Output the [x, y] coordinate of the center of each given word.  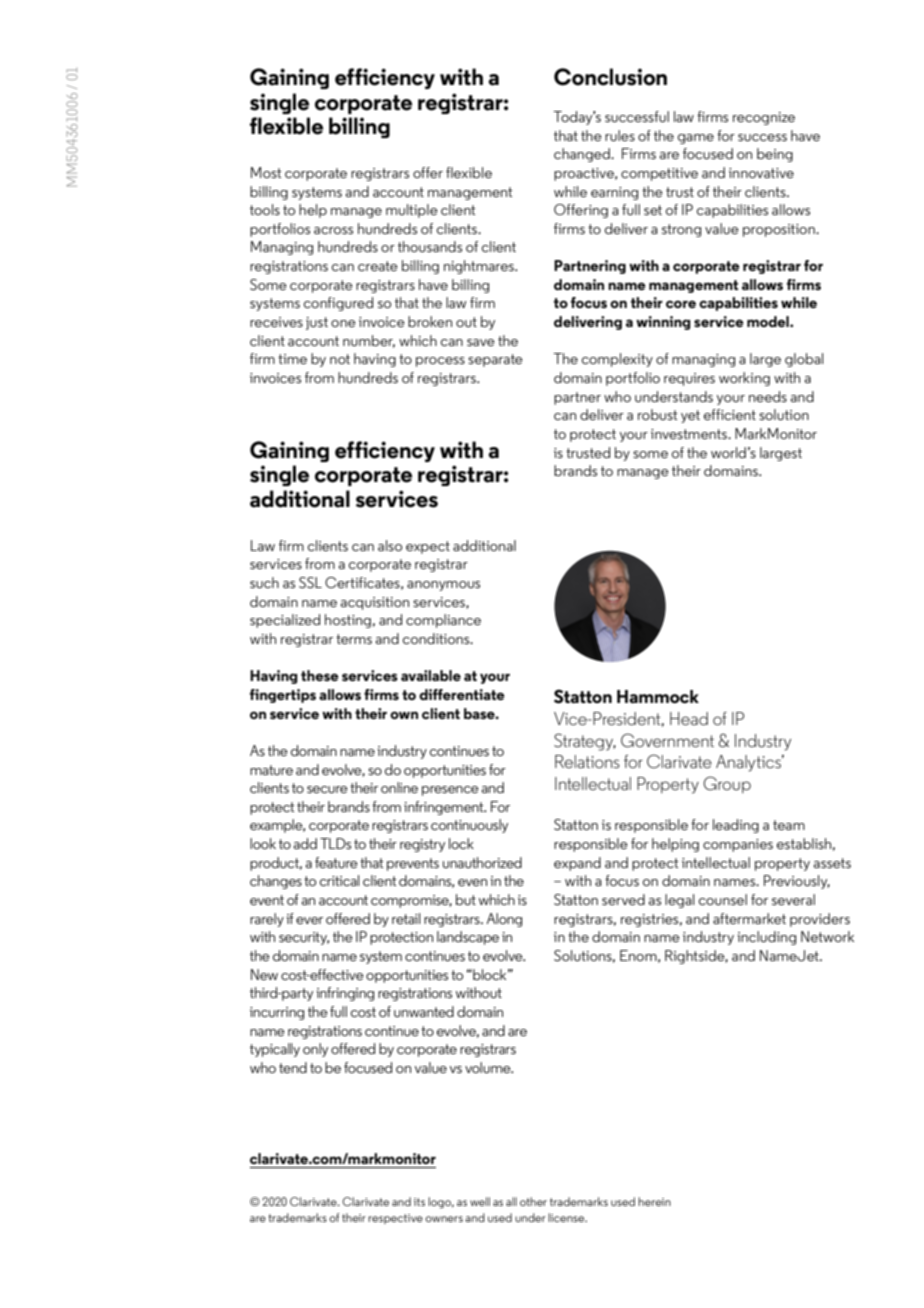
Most [266, 172]
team [789, 825]
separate [495, 360]
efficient [730, 414]
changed [583, 155]
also [390, 545]
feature [336, 862]
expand [577, 864]
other [533, 1201]
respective [395, 1219]
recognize [764, 118]
